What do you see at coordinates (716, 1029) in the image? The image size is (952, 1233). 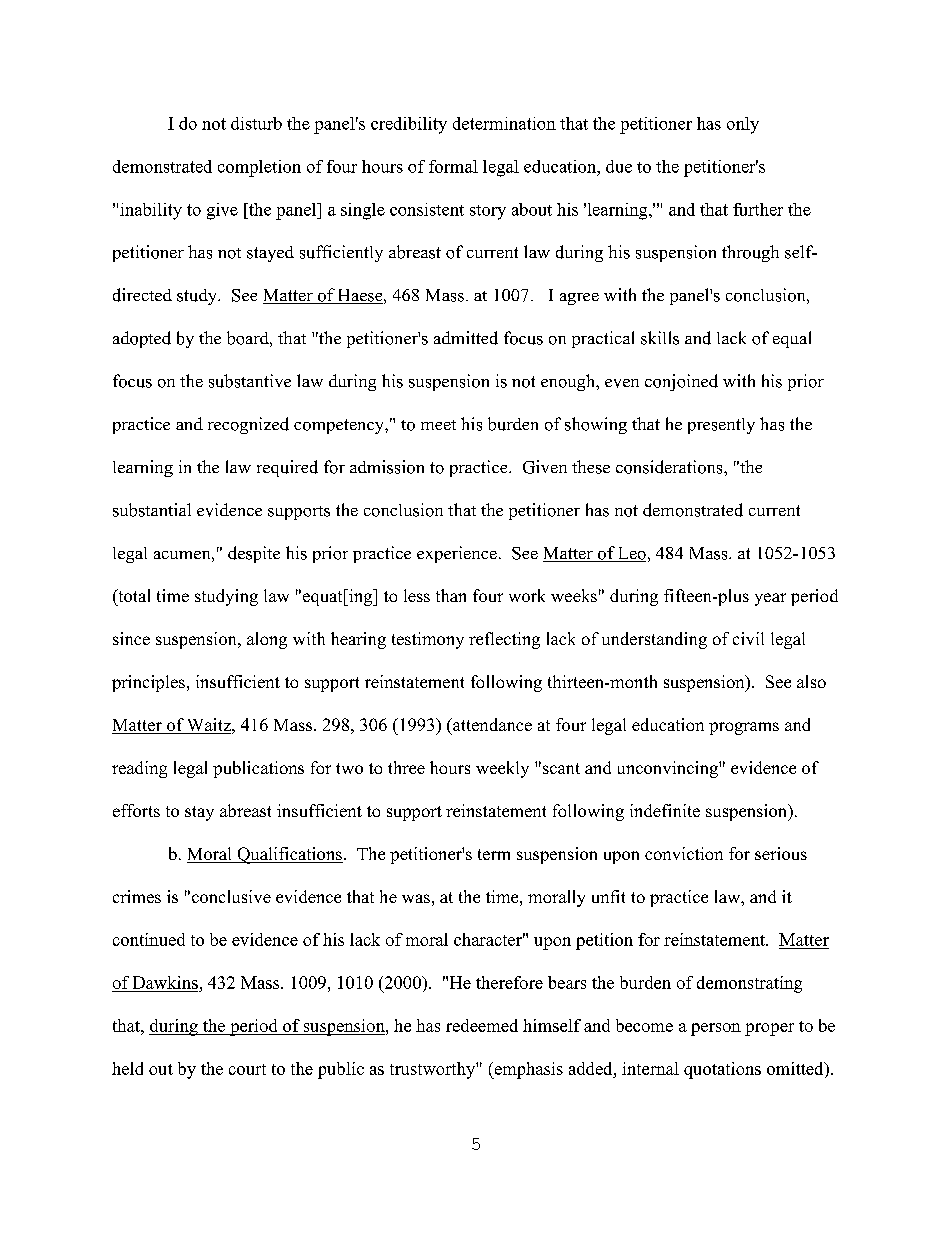 I see `person` at bounding box center [716, 1029].
